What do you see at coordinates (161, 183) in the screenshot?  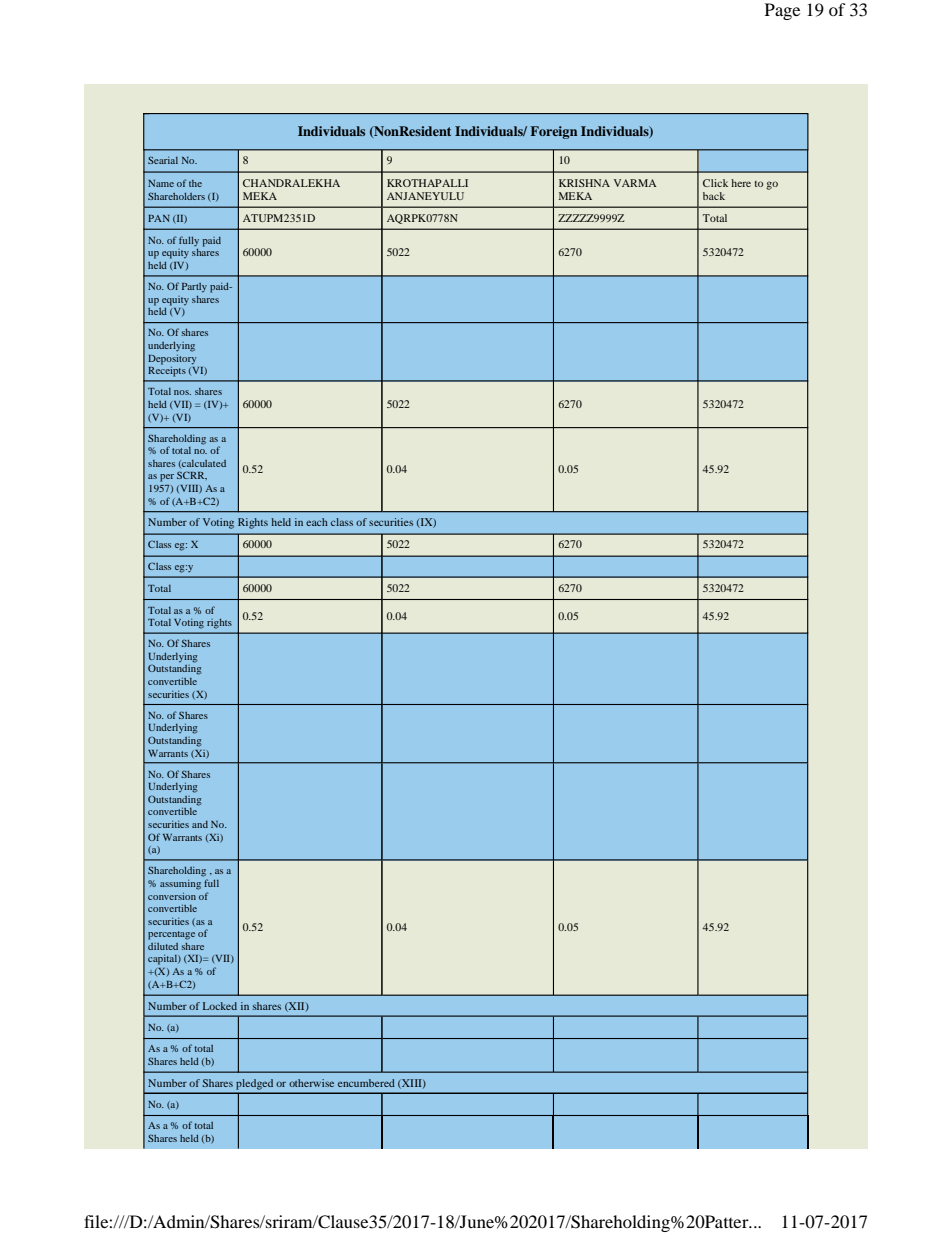 I see `Name` at bounding box center [161, 183].
